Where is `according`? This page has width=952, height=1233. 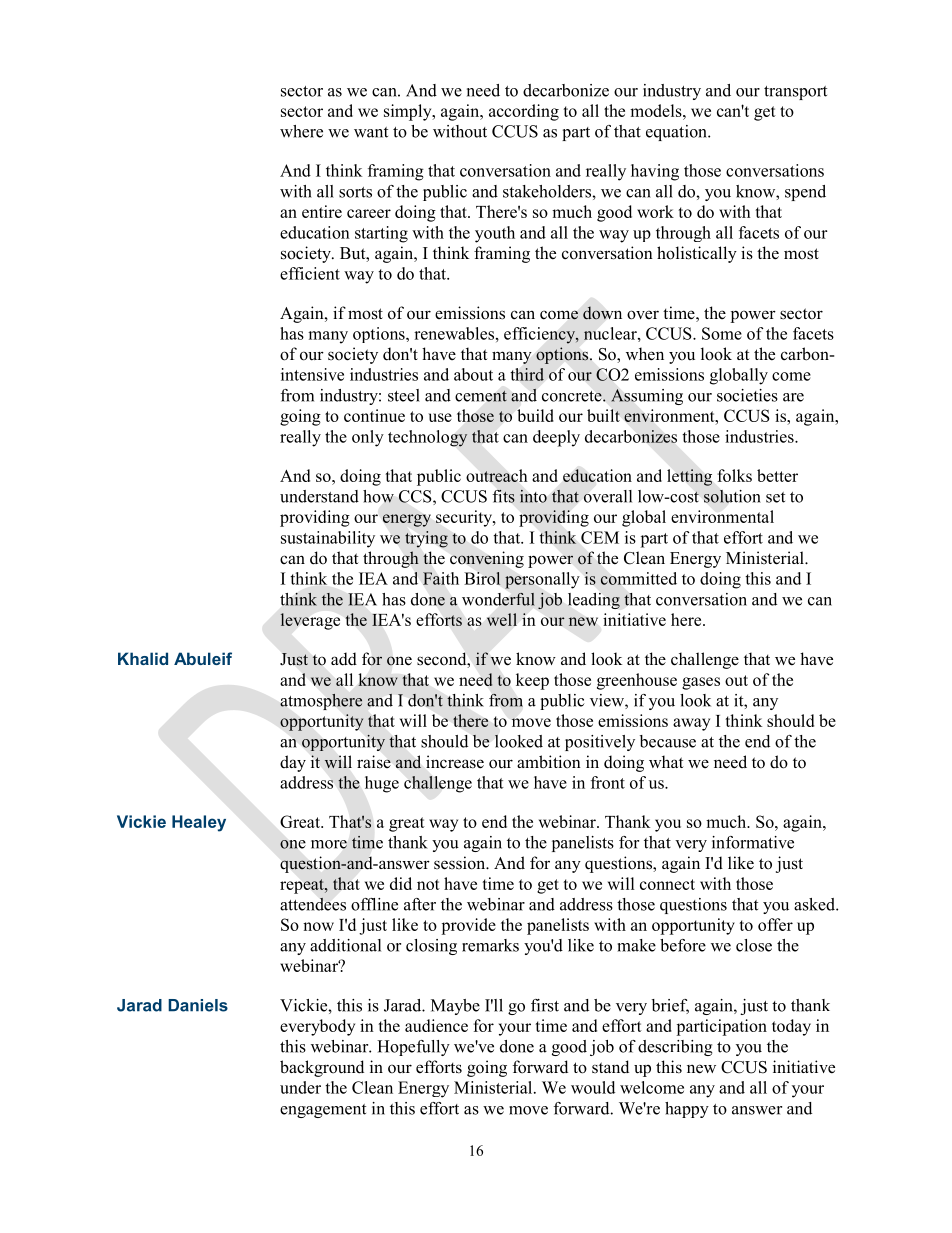 according is located at coordinates (524, 112).
